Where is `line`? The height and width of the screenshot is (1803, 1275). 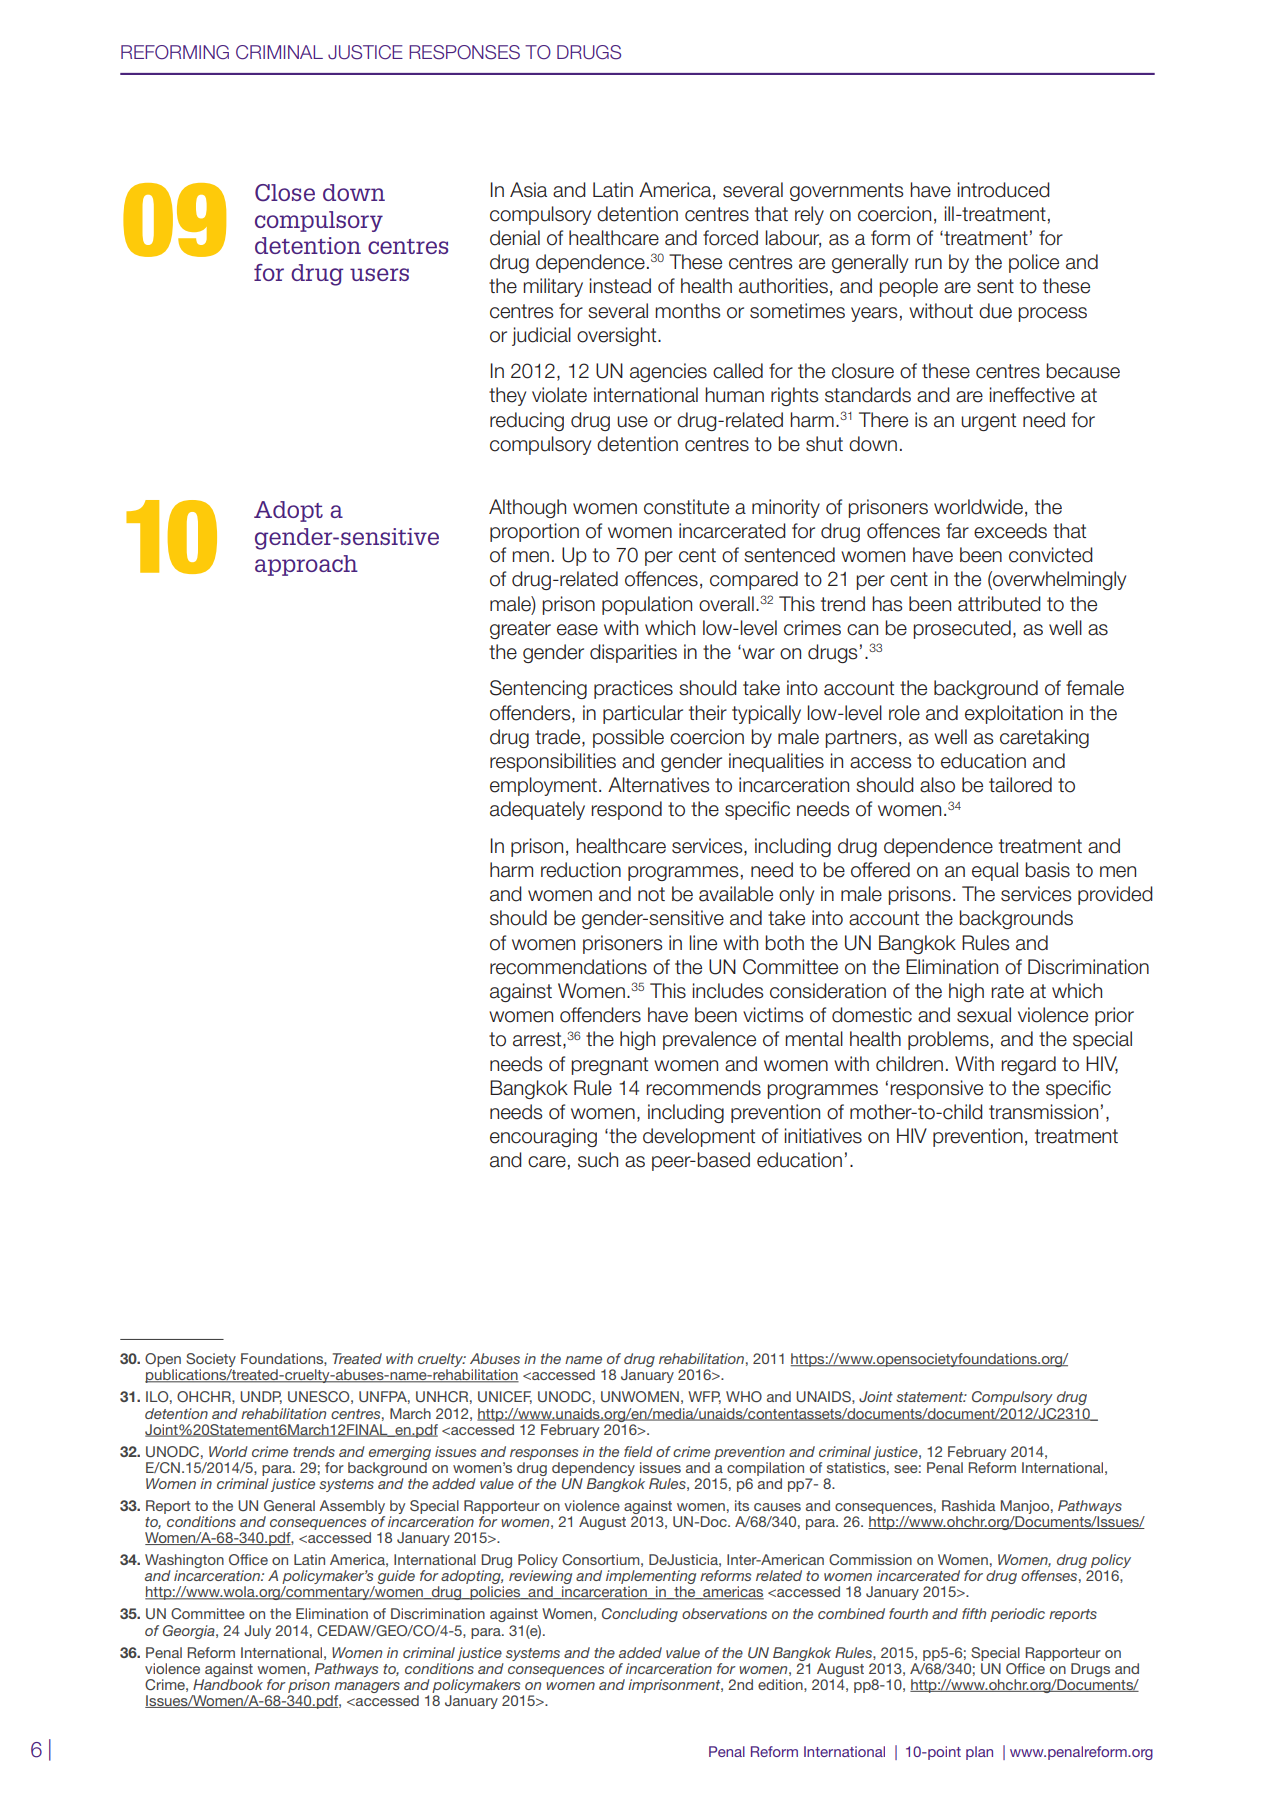 line is located at coordinates (703, 943).
